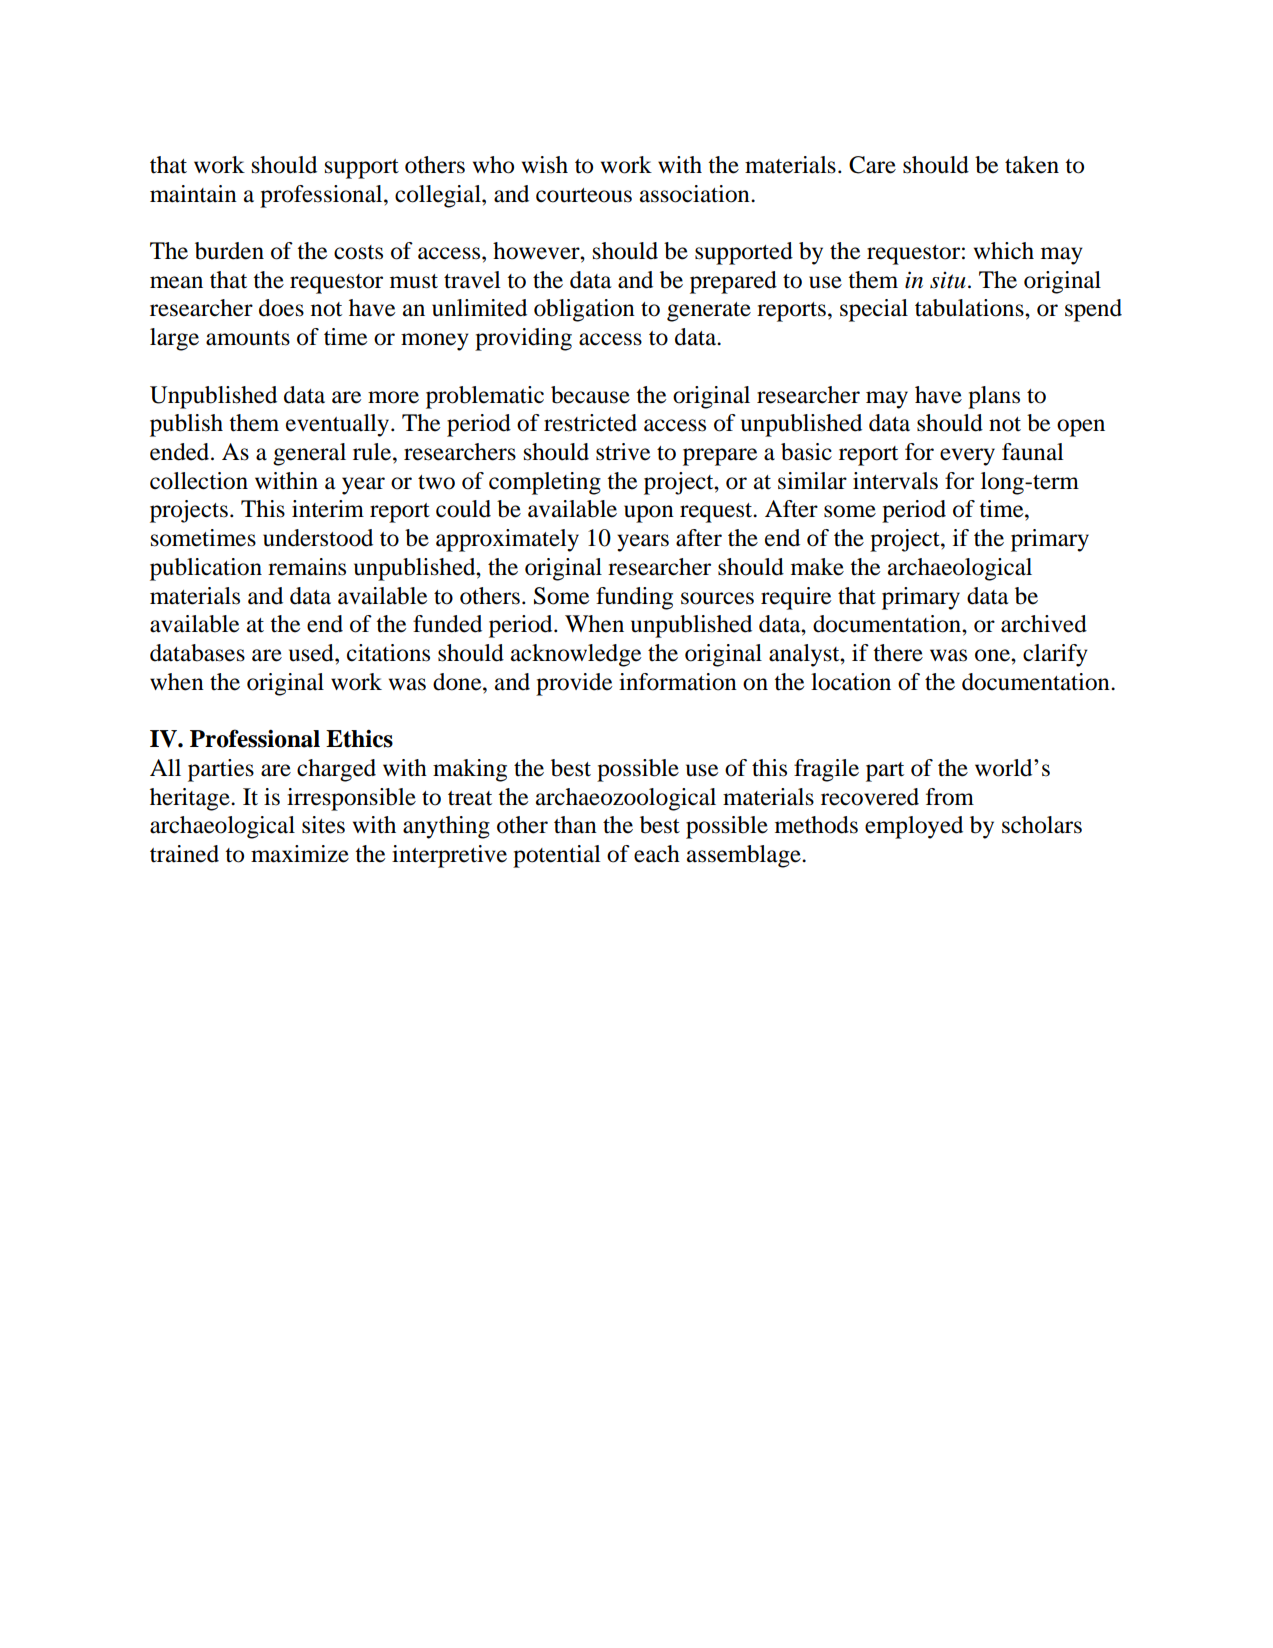 This screenshot has height=1648, width=1273. I want to click on each, so click(657, 854).
